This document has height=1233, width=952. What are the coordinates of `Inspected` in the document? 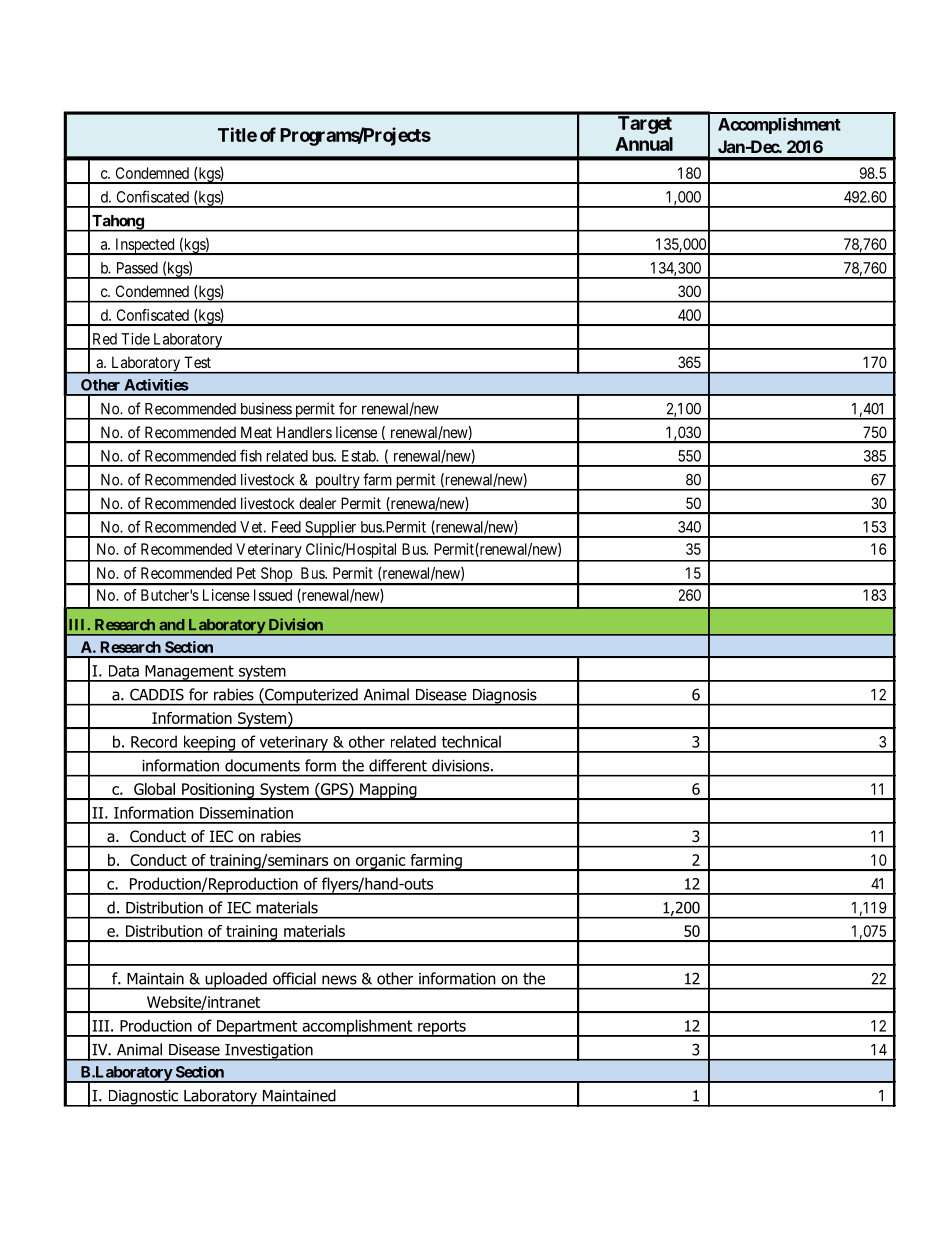 It's located at (145, 246).
